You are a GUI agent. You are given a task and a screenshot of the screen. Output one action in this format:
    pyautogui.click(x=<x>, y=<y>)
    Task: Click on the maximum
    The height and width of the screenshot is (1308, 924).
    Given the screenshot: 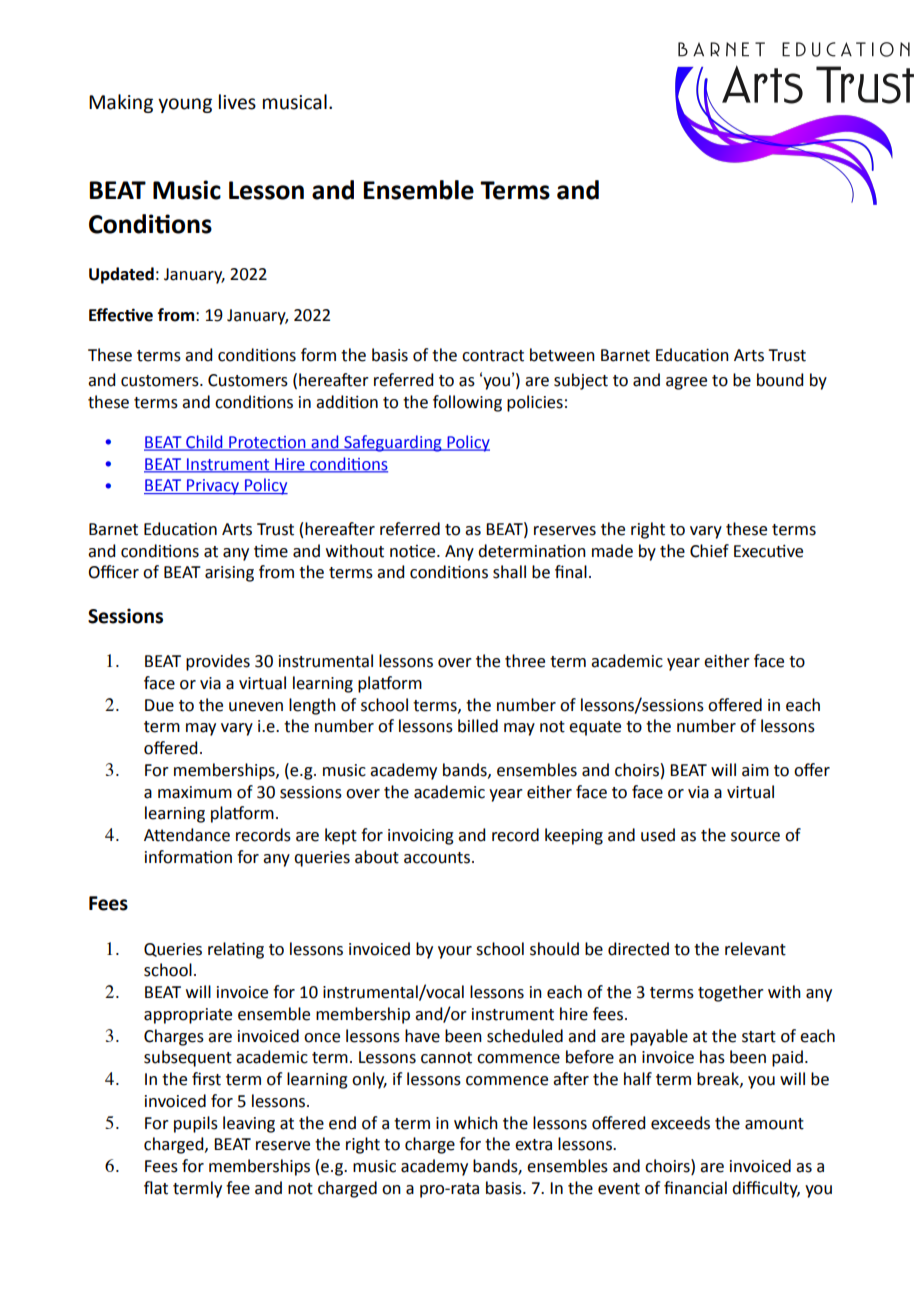 What is the action you would take?
    pyautogui.click(x=195, y=792)
